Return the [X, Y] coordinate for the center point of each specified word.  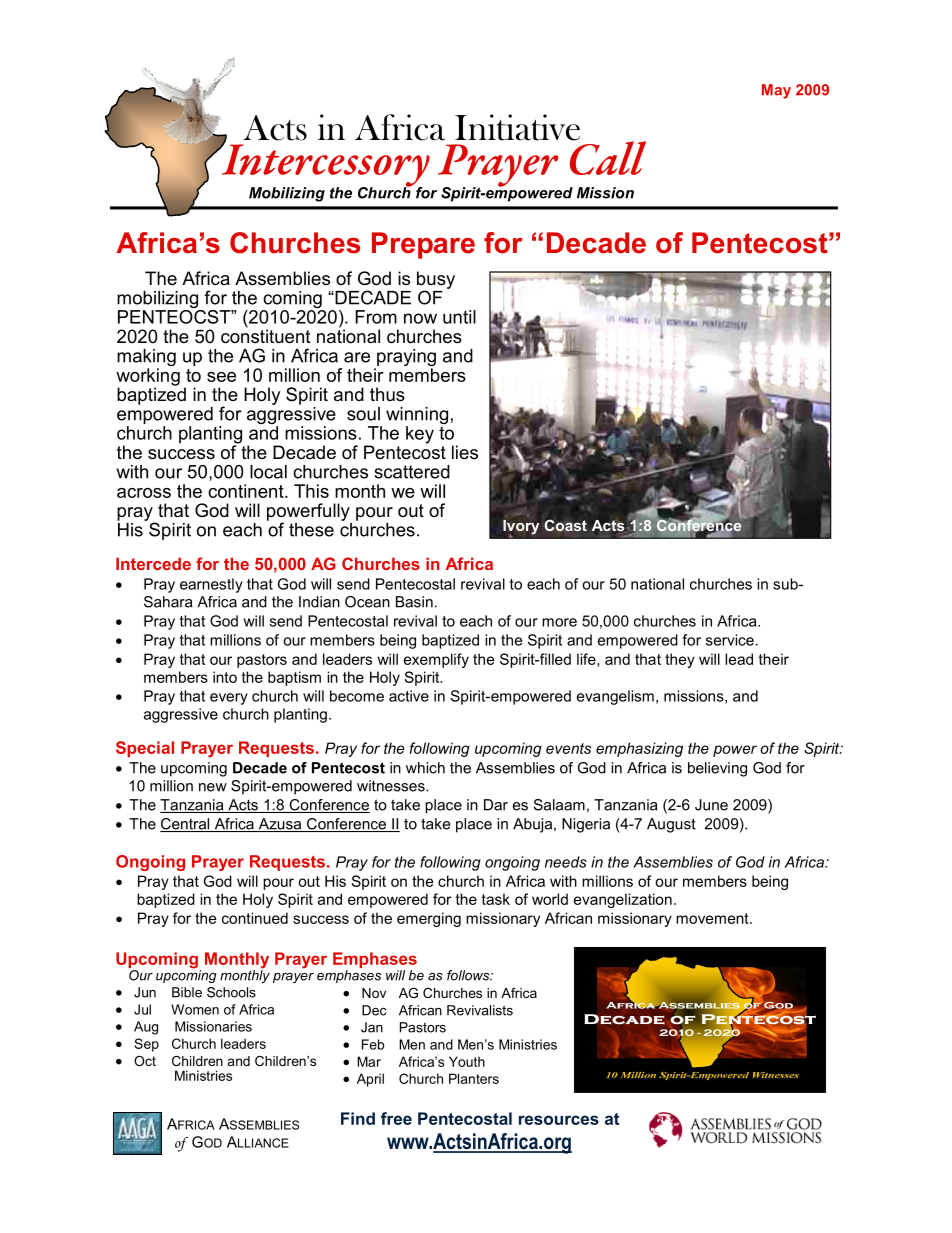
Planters [474, 1078]
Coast [565, 525]
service [730, 640]
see [221, 377]
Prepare [423, 245]
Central [186, 825]
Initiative [517, 127]
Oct [145, 1061]
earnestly [211, 585]
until [459, 317]
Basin [414, 602]
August [671, 825]
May [776, 91]
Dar [496, 805]
